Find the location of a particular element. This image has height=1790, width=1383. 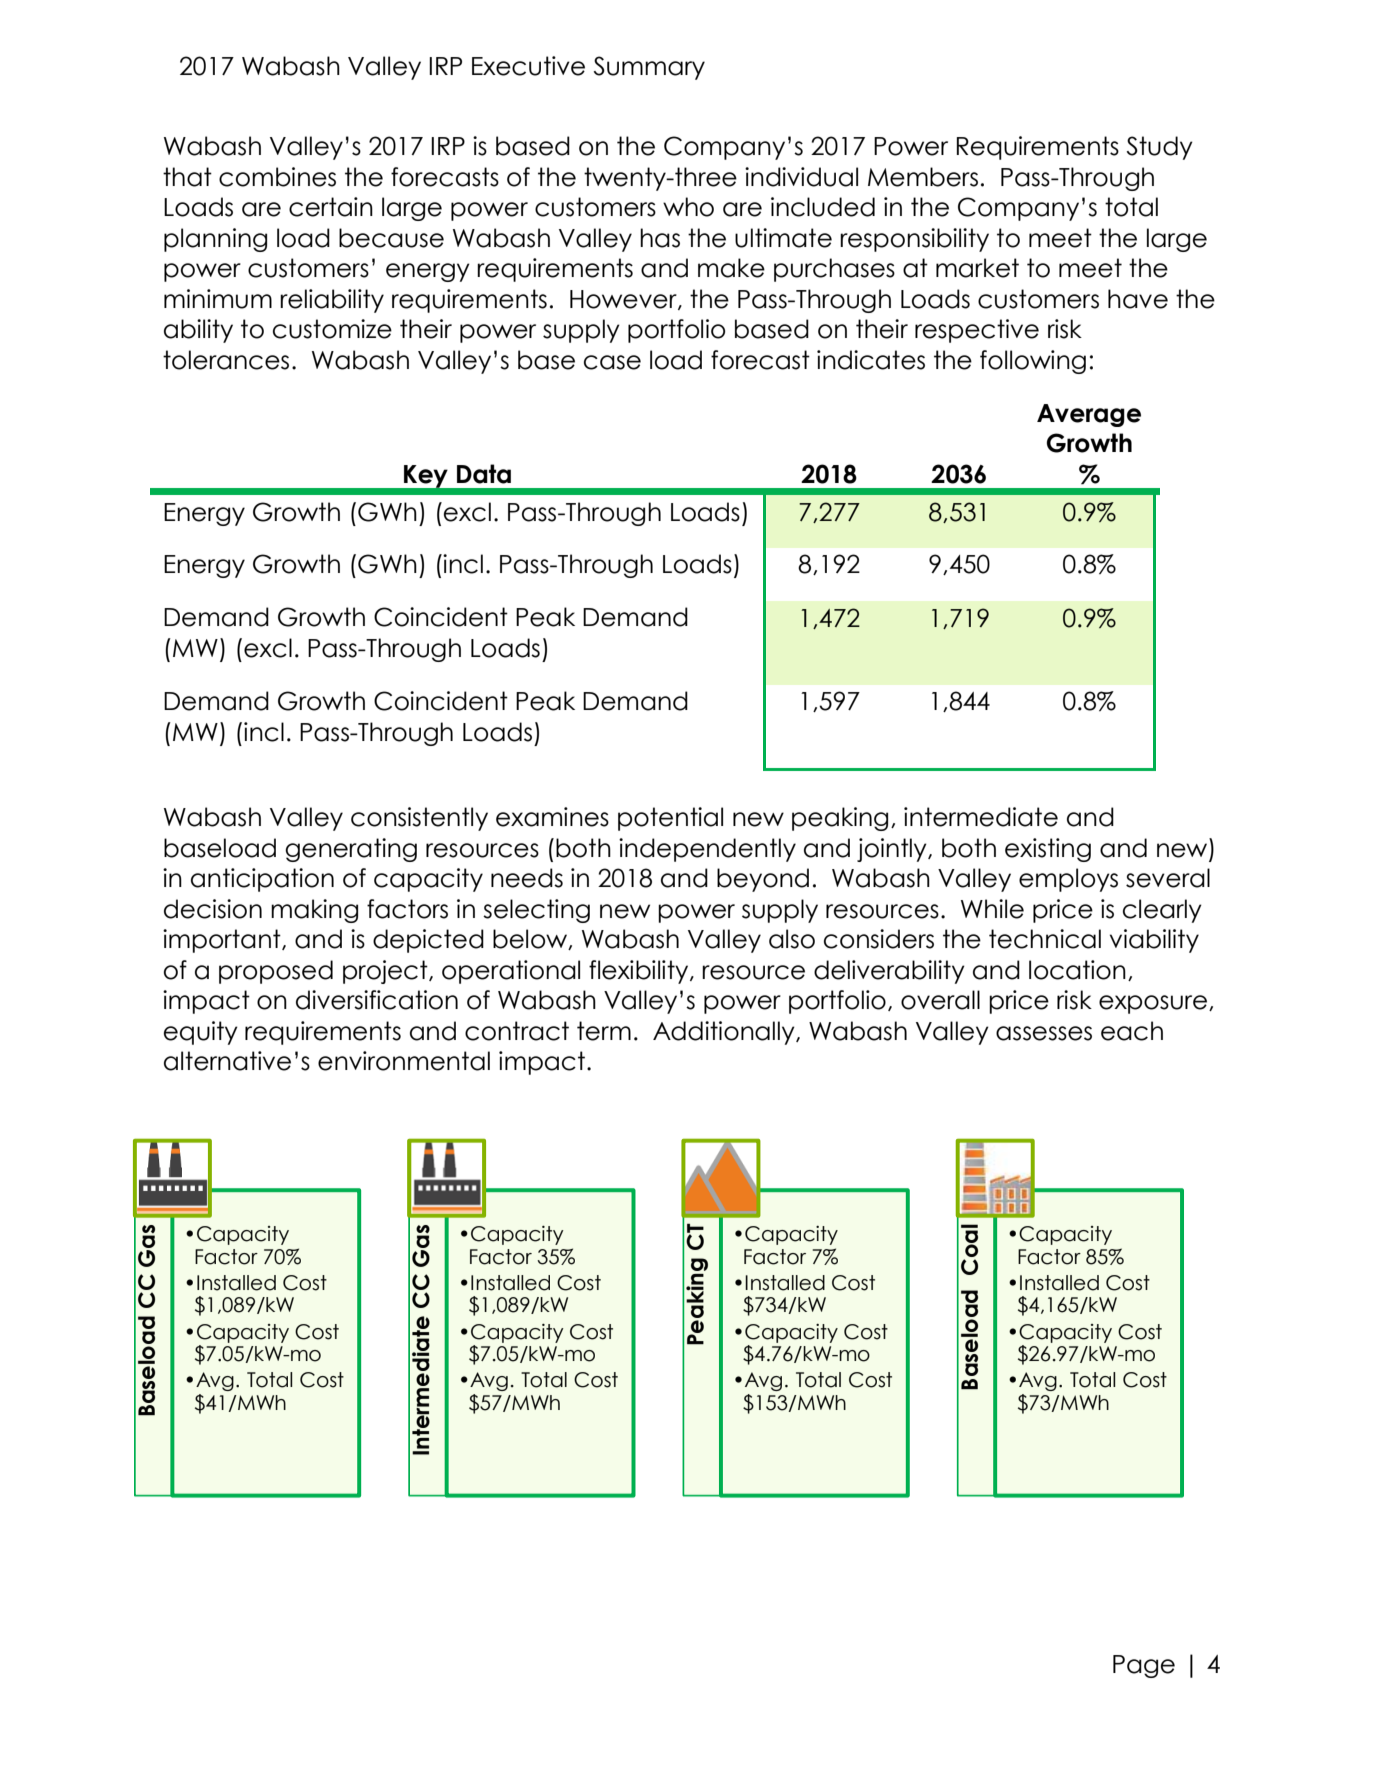

anticipation is located at coordinates (262, 880).
